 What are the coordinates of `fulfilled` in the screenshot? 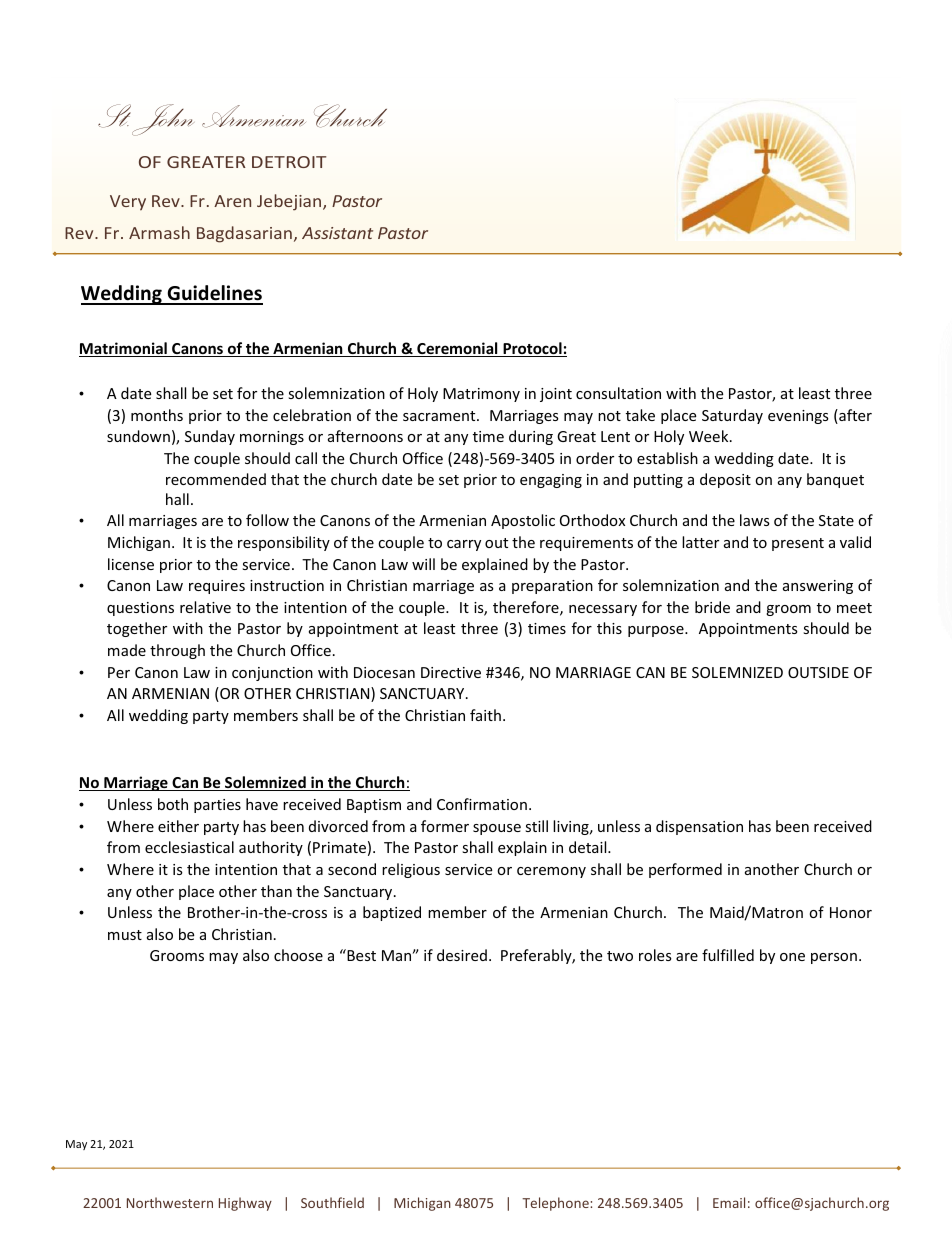 It's located at (728, 955).
